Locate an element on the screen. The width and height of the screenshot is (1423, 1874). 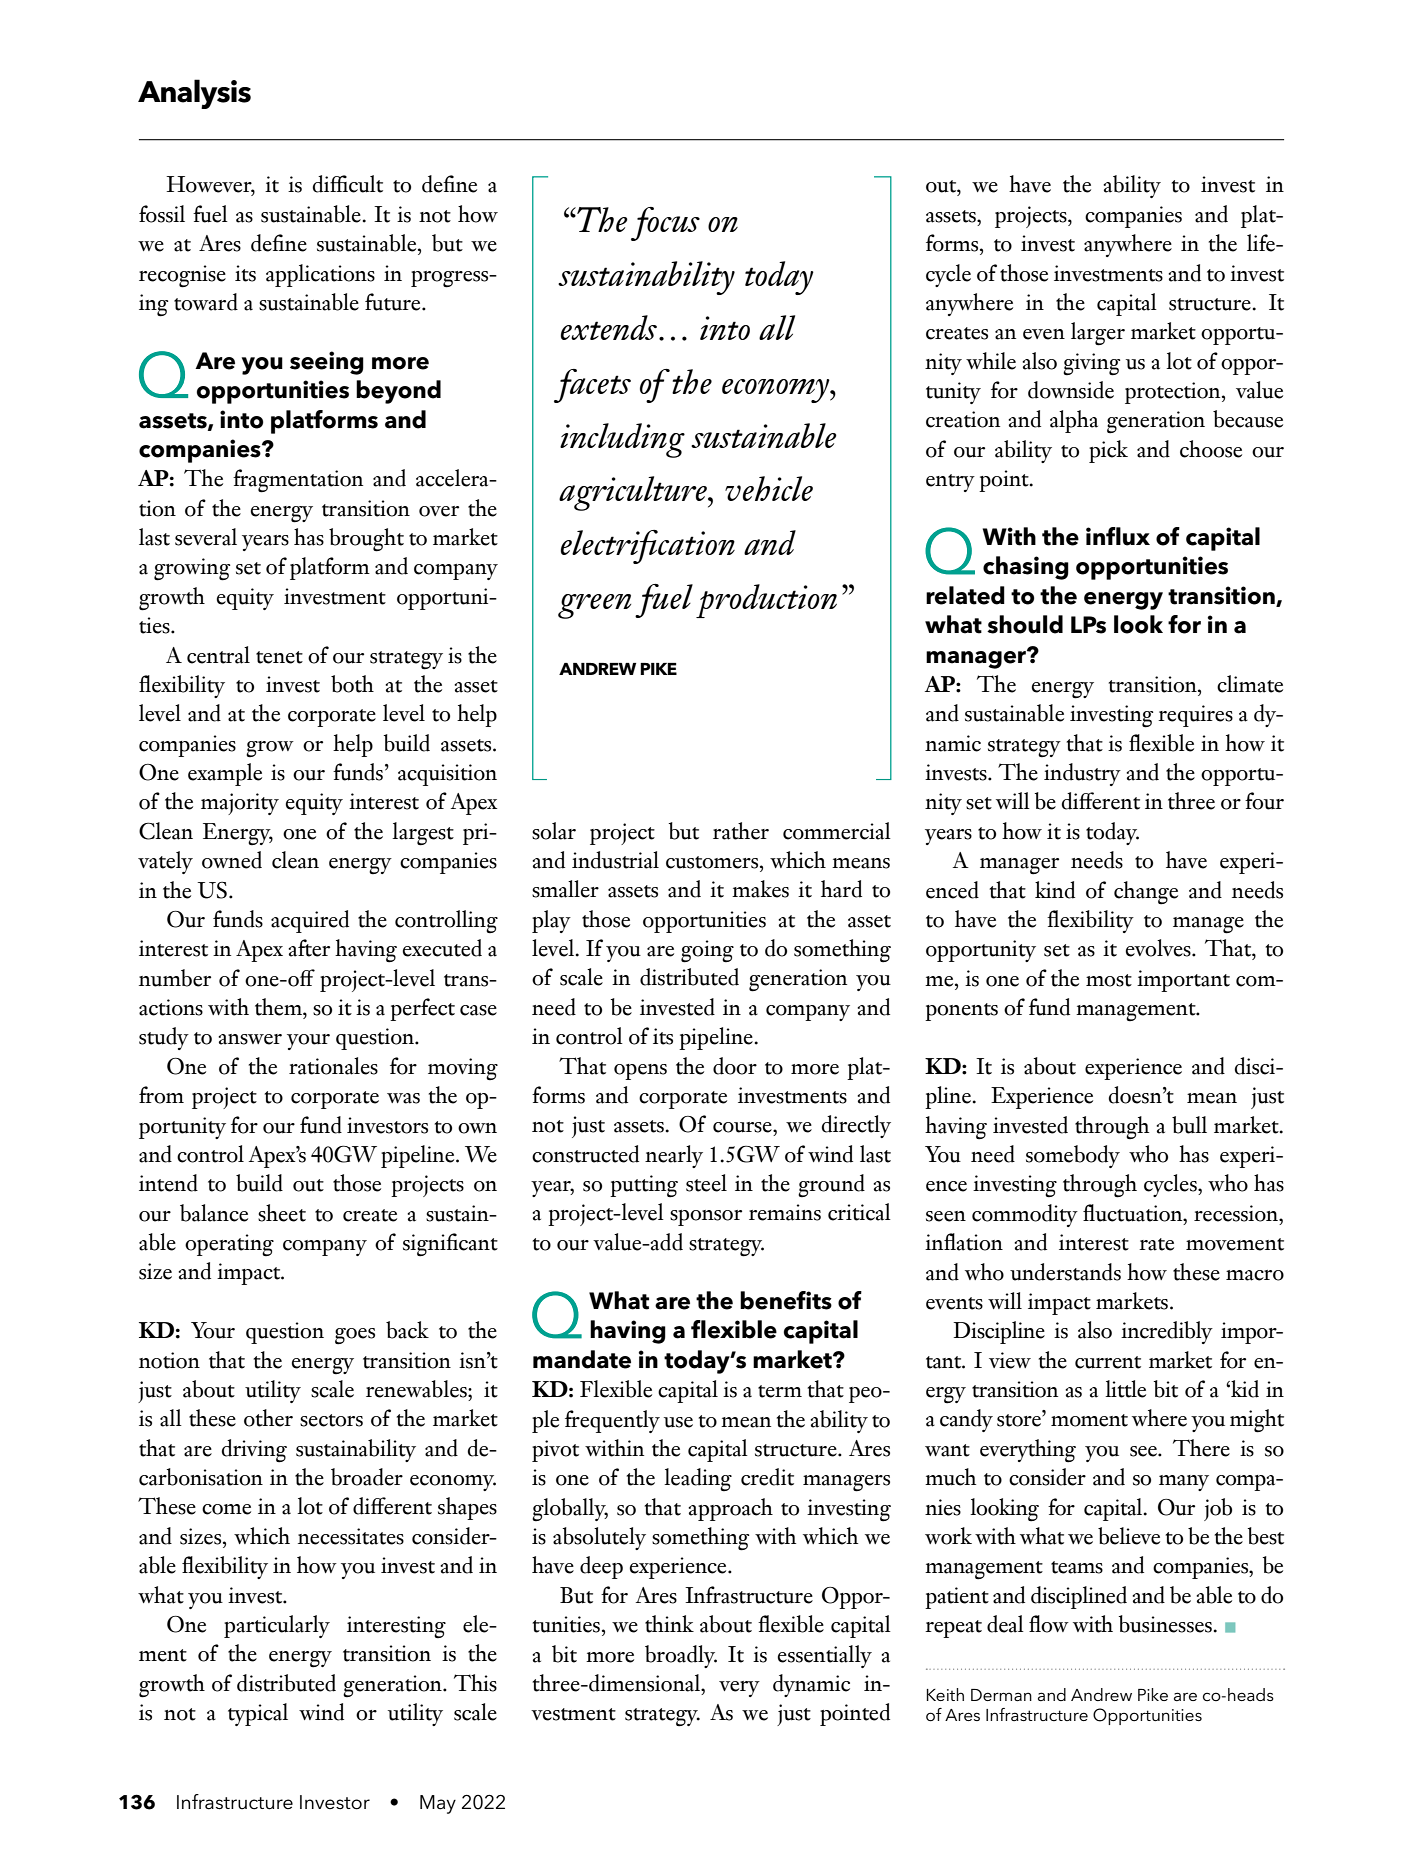
focus is located at coordinates (665, 224).
